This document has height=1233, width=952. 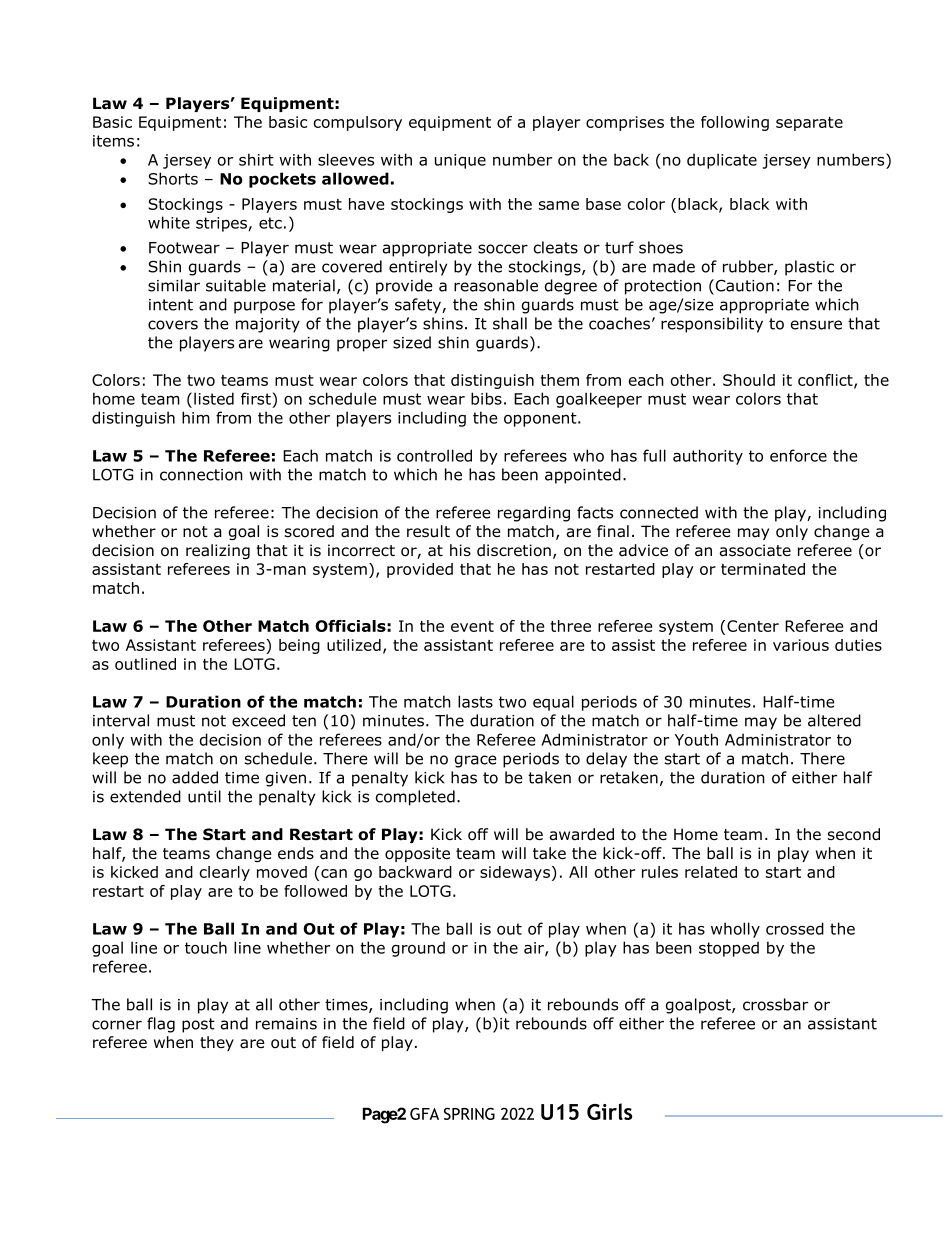 I want to click on Shorts, so click(x=173, y=178).
